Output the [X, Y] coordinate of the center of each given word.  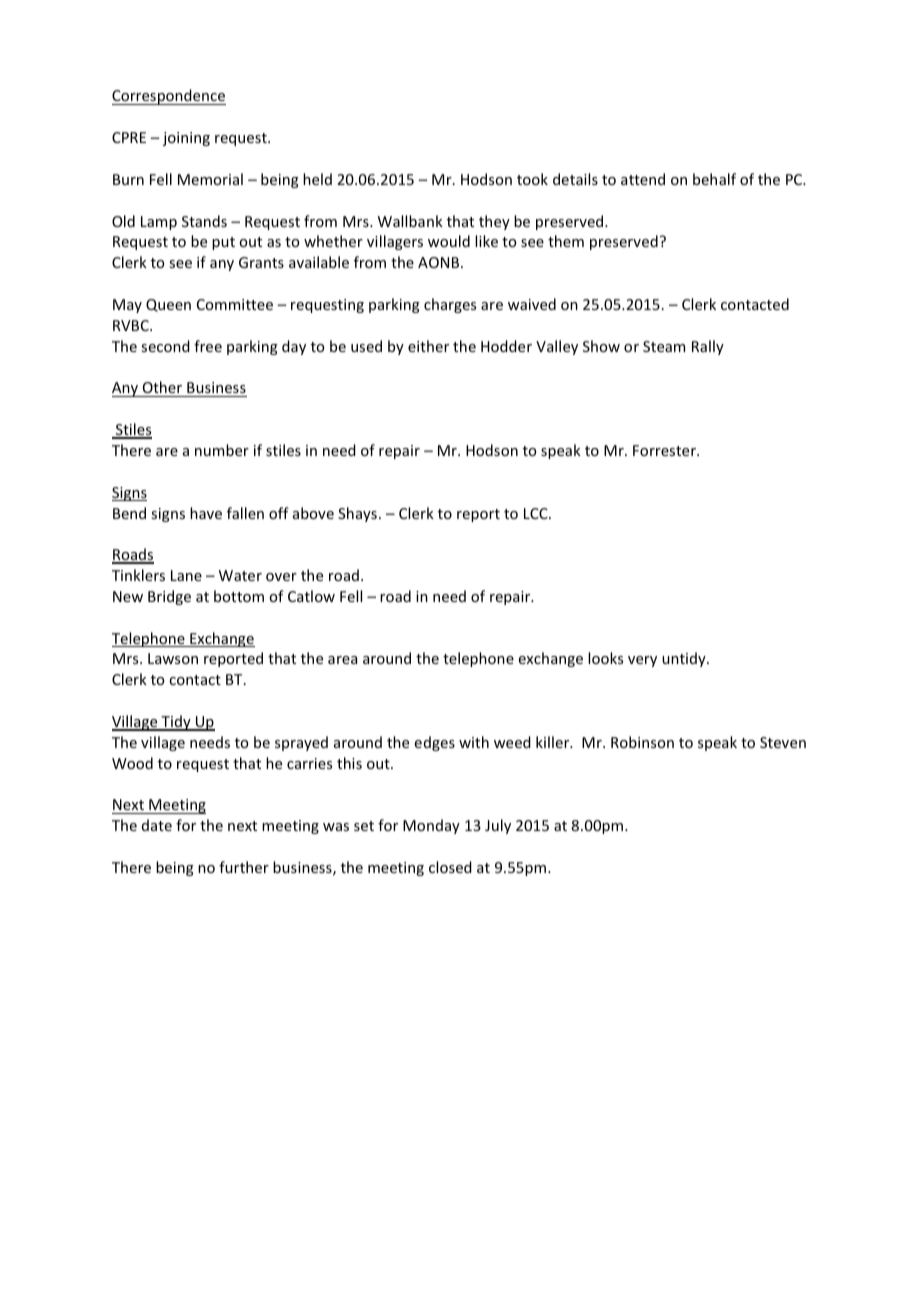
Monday [431, 826]
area [342, 660]
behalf [714, 179]
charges [450, 305]
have [206, 513]
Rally [708, 347]
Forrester [665, 450]
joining [186, 139]
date [157, 825]
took [532, 179]
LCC [537, 513]
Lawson [173, 658]
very [642, 661]
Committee [235, 304]
